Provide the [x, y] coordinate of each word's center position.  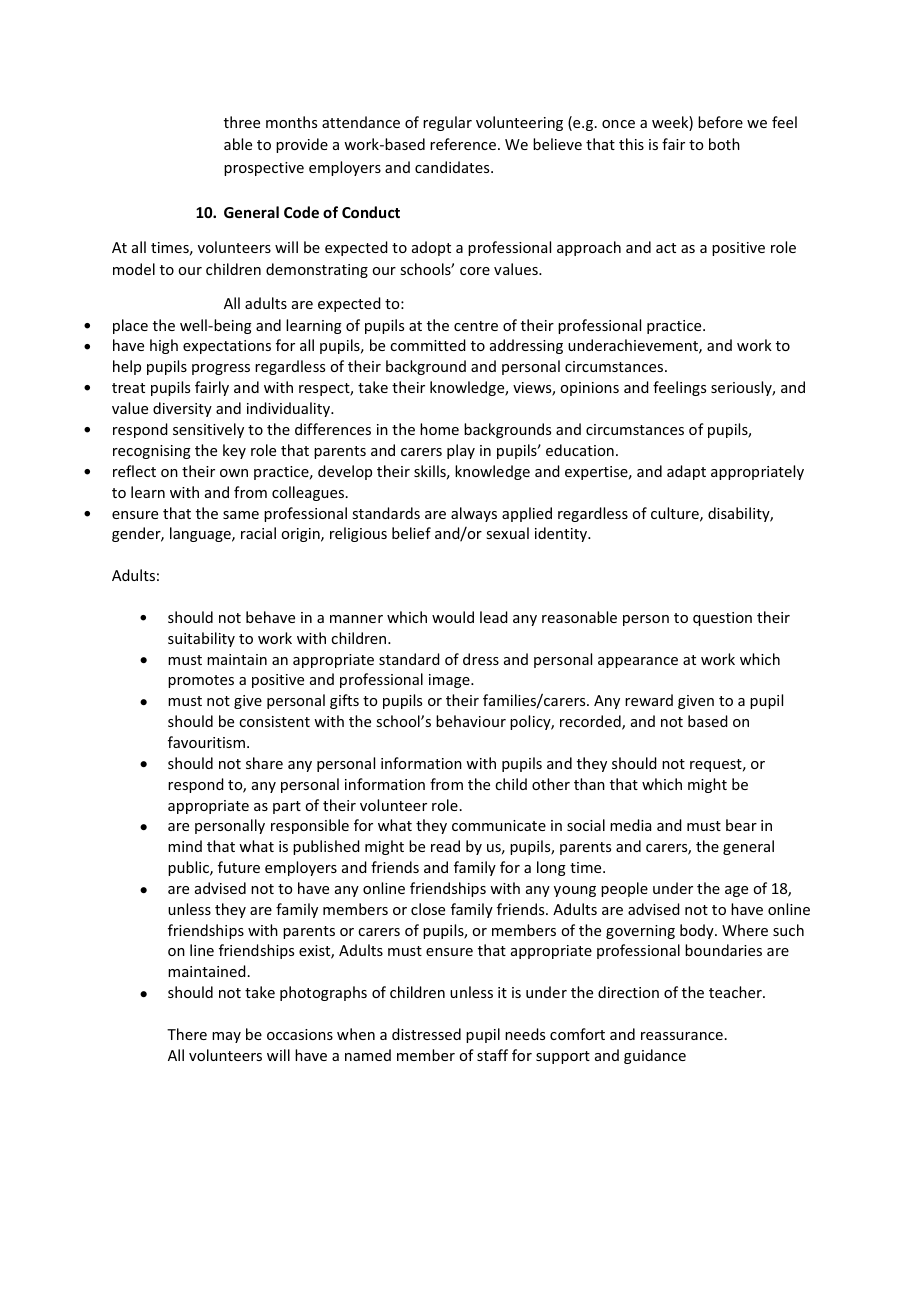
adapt [686, 472]
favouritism [206, 742]
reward [649, 700]
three [242, 122]
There [187, 1034]
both [724, 144]
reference [463, 144]
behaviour [471, 721]
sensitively [208, 430]
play [461, 451]
